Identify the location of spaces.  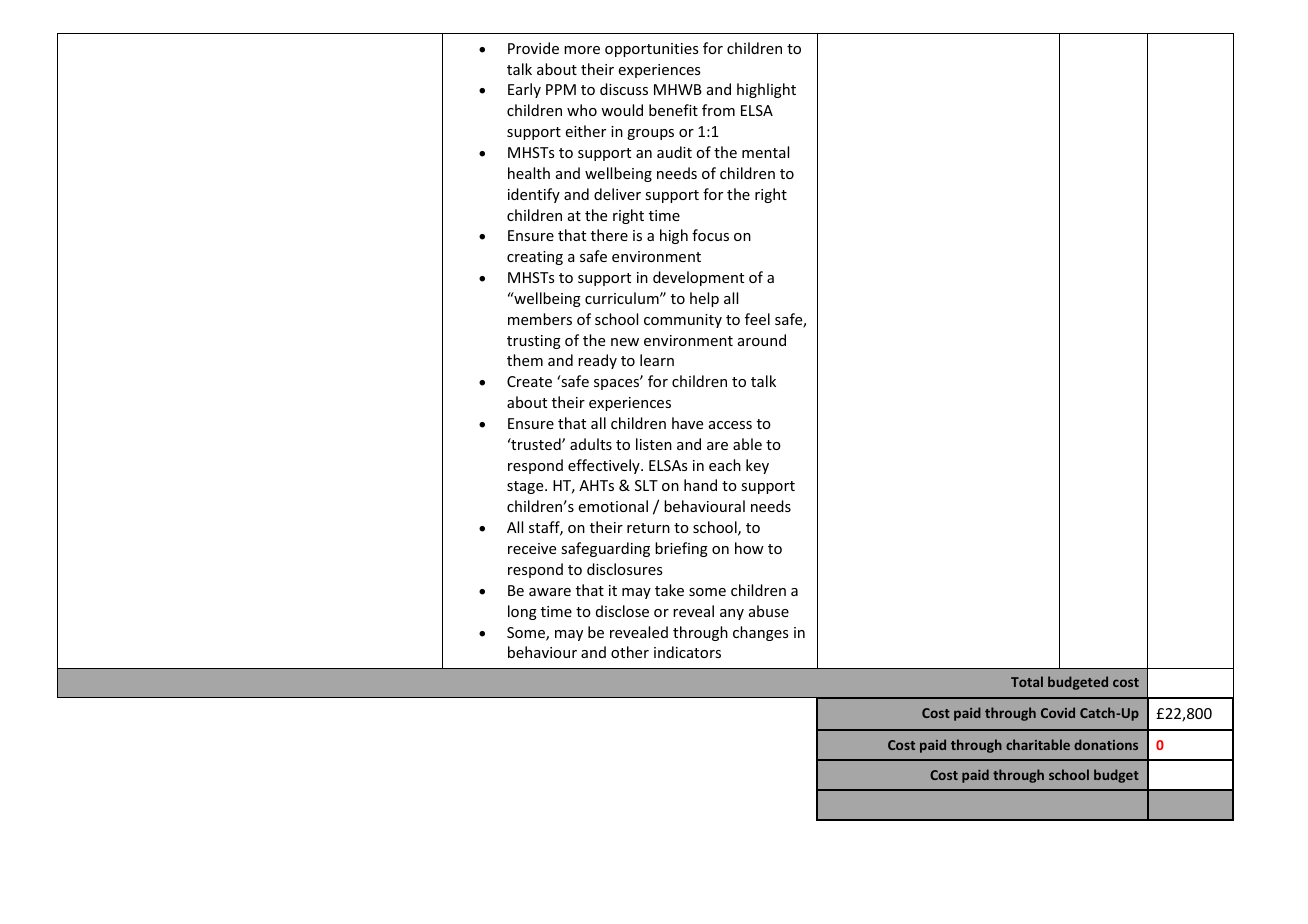
(618, 383).
